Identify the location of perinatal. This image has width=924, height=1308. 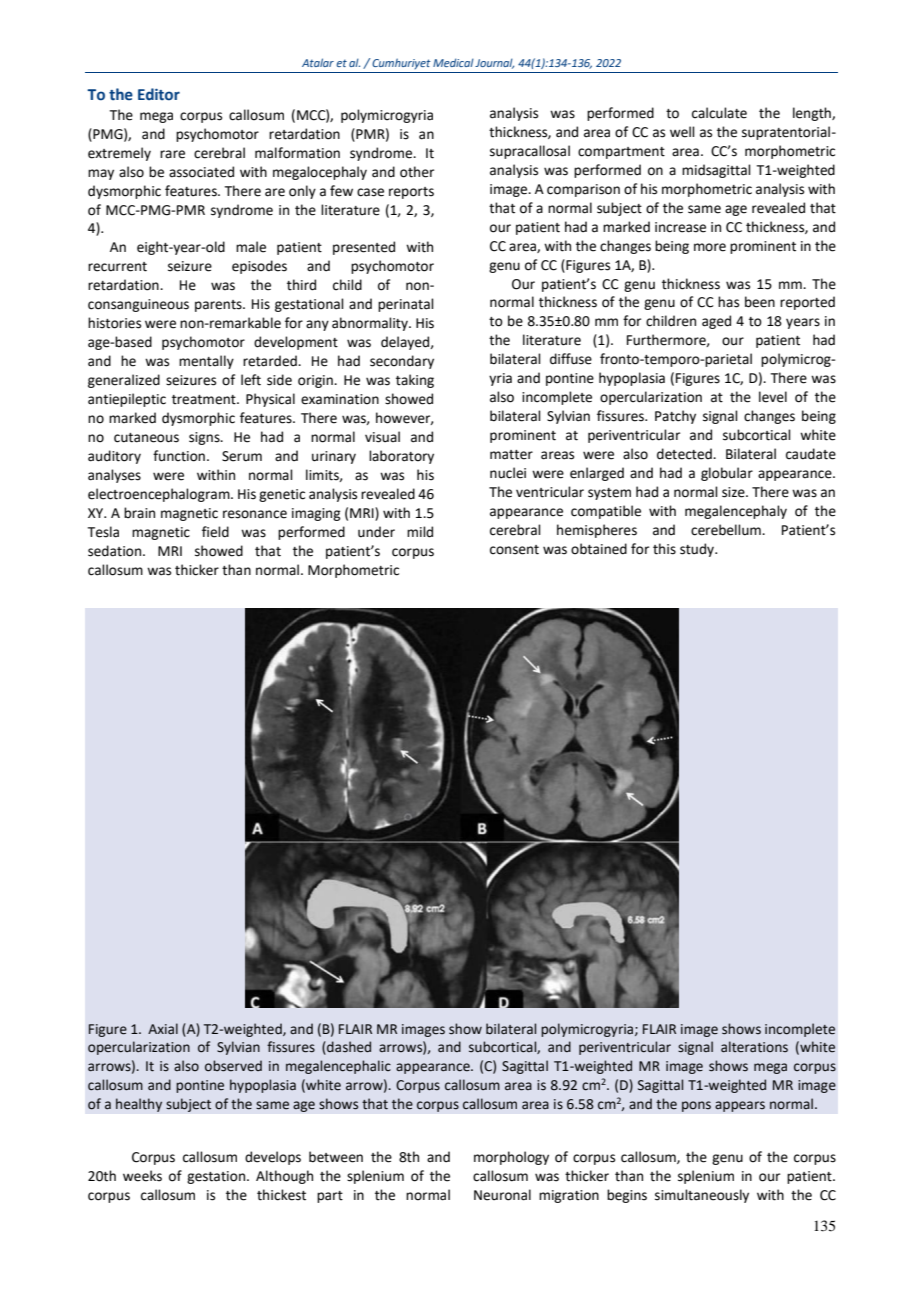
(406, 305).
